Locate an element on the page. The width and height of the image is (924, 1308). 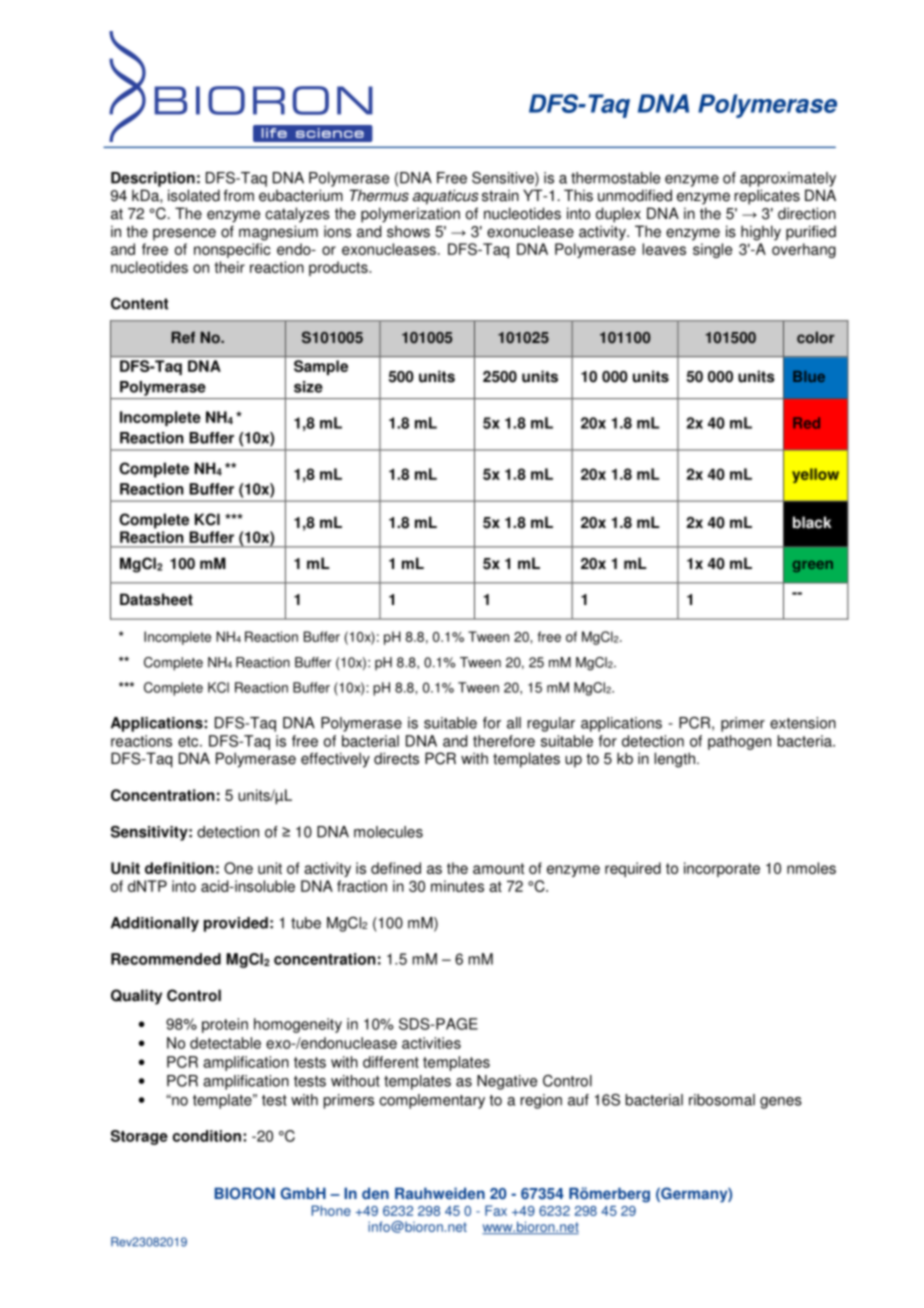
condition is located at coordinates (207, 1136).
